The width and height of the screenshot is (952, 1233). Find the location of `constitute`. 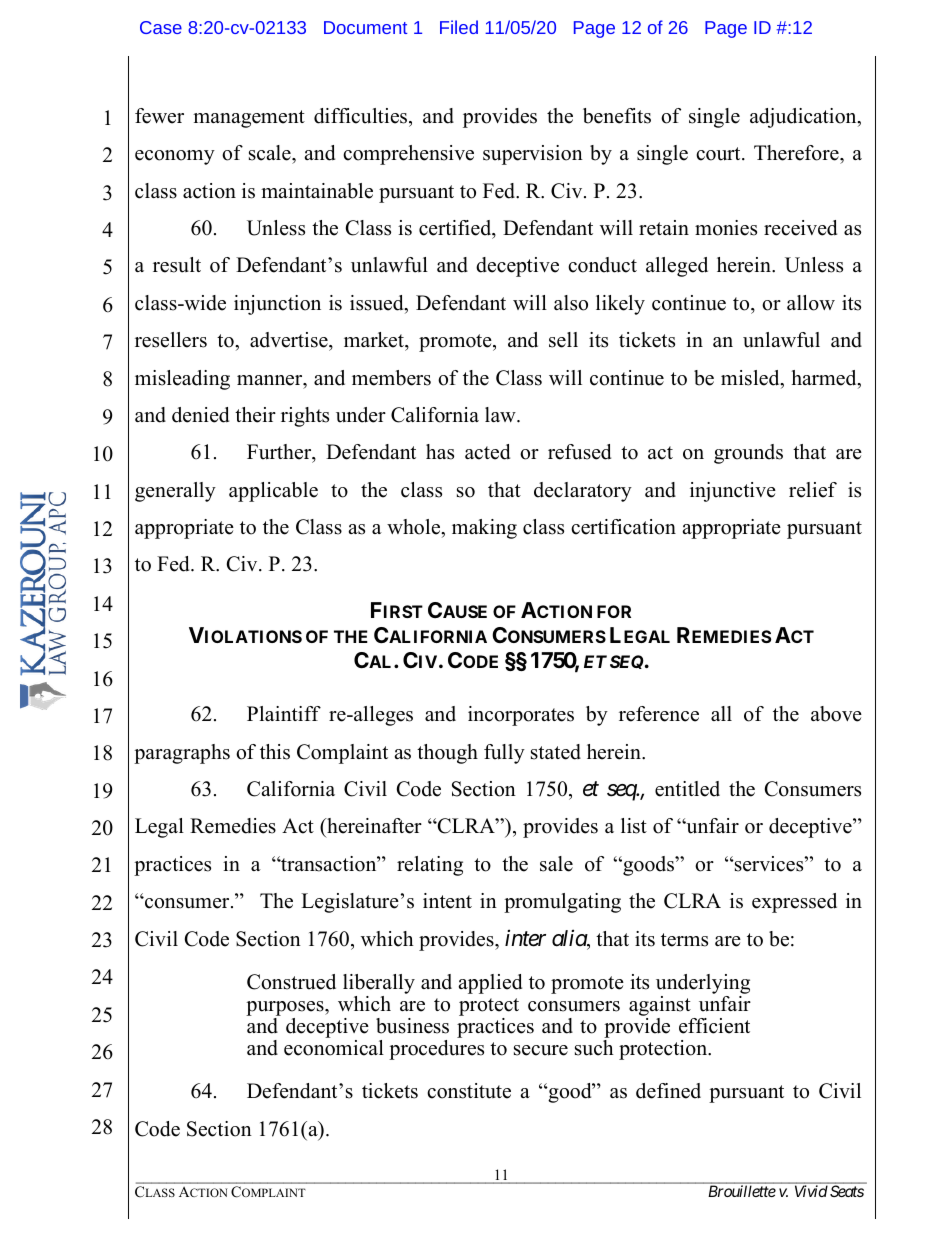

constitute is located at coordinates (469, 1091).
